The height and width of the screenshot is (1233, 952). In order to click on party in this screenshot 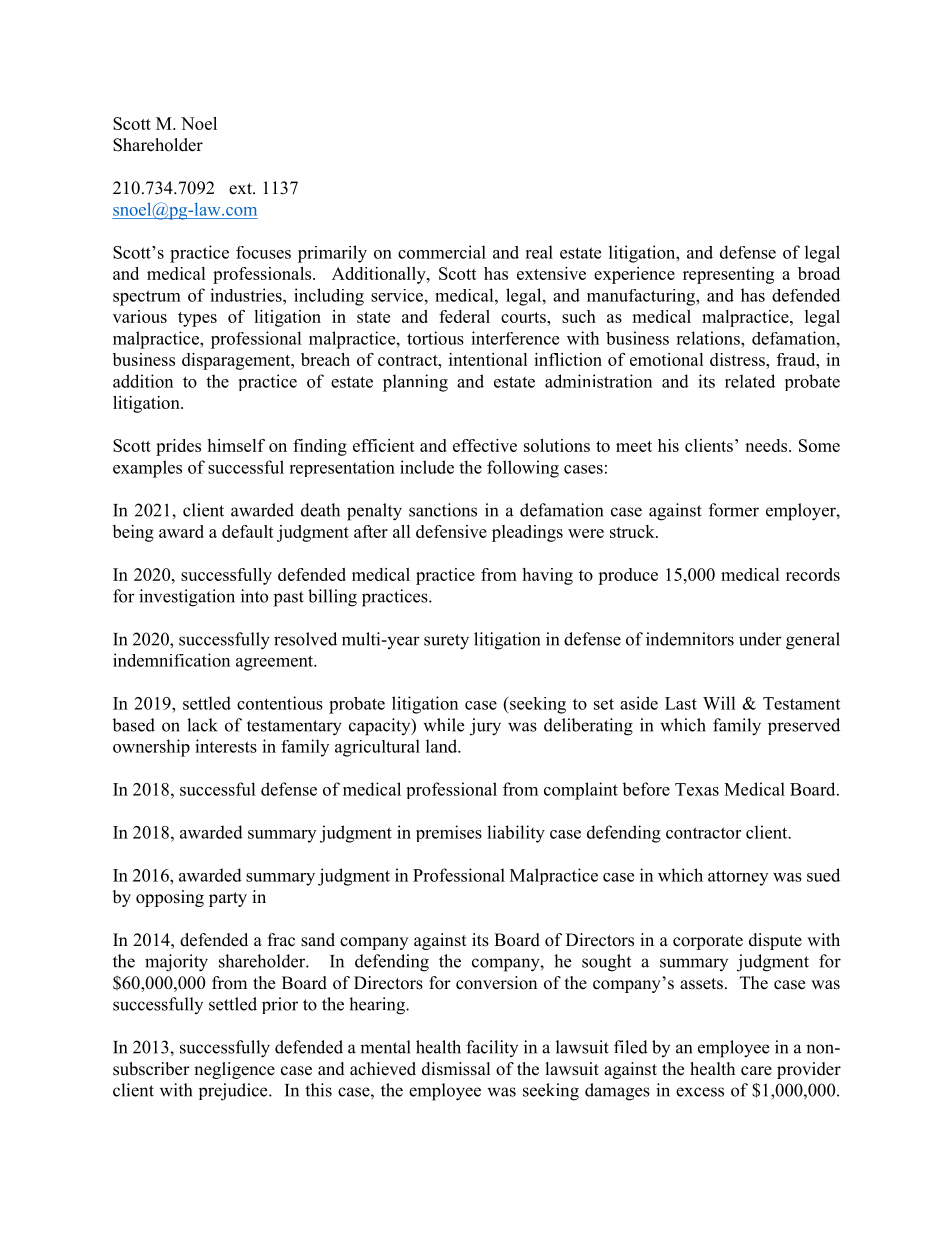, I will do `click(228, 899)`.
